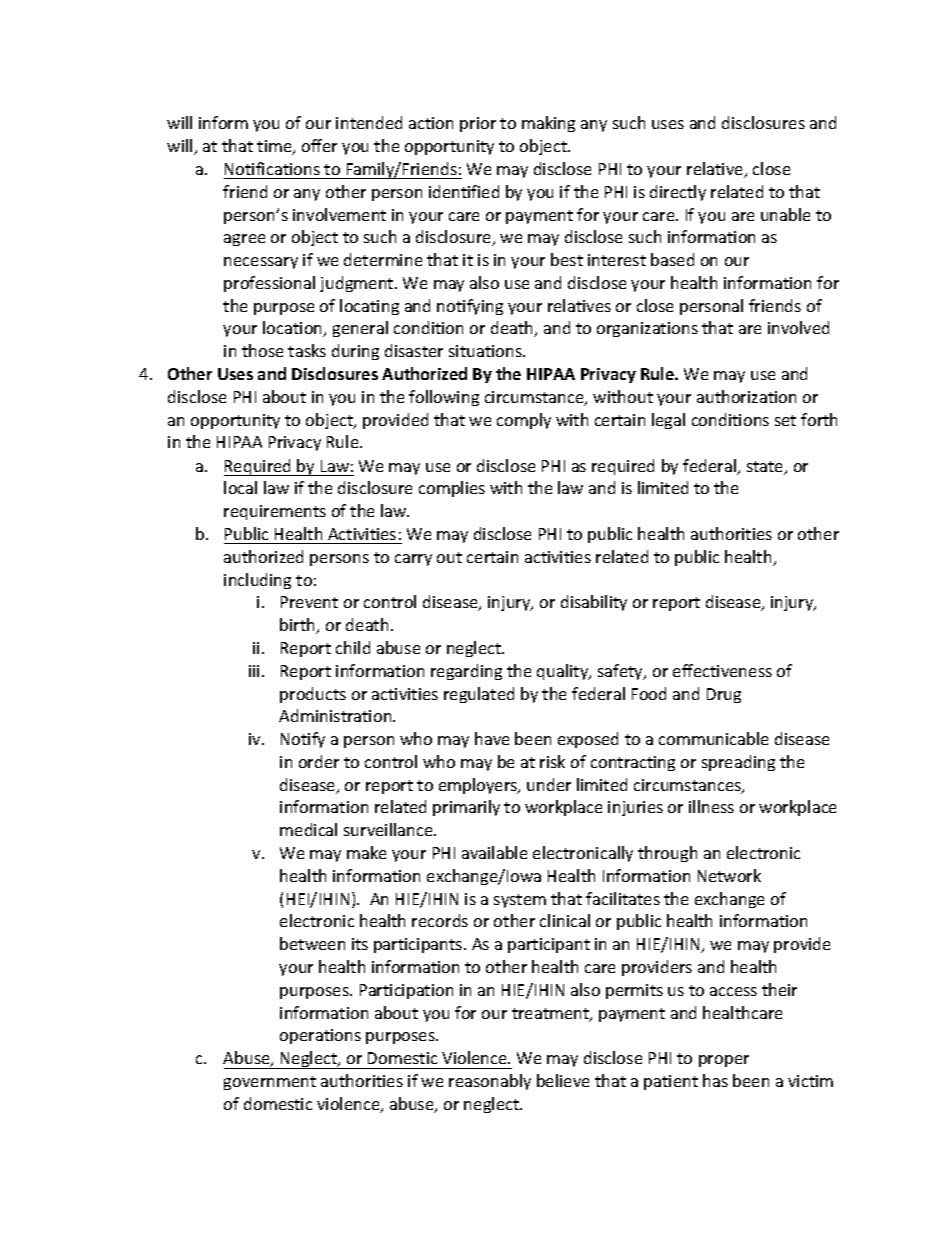 The image size is (952, 1233). I want to click on effectiveness, so click(722, 670).
